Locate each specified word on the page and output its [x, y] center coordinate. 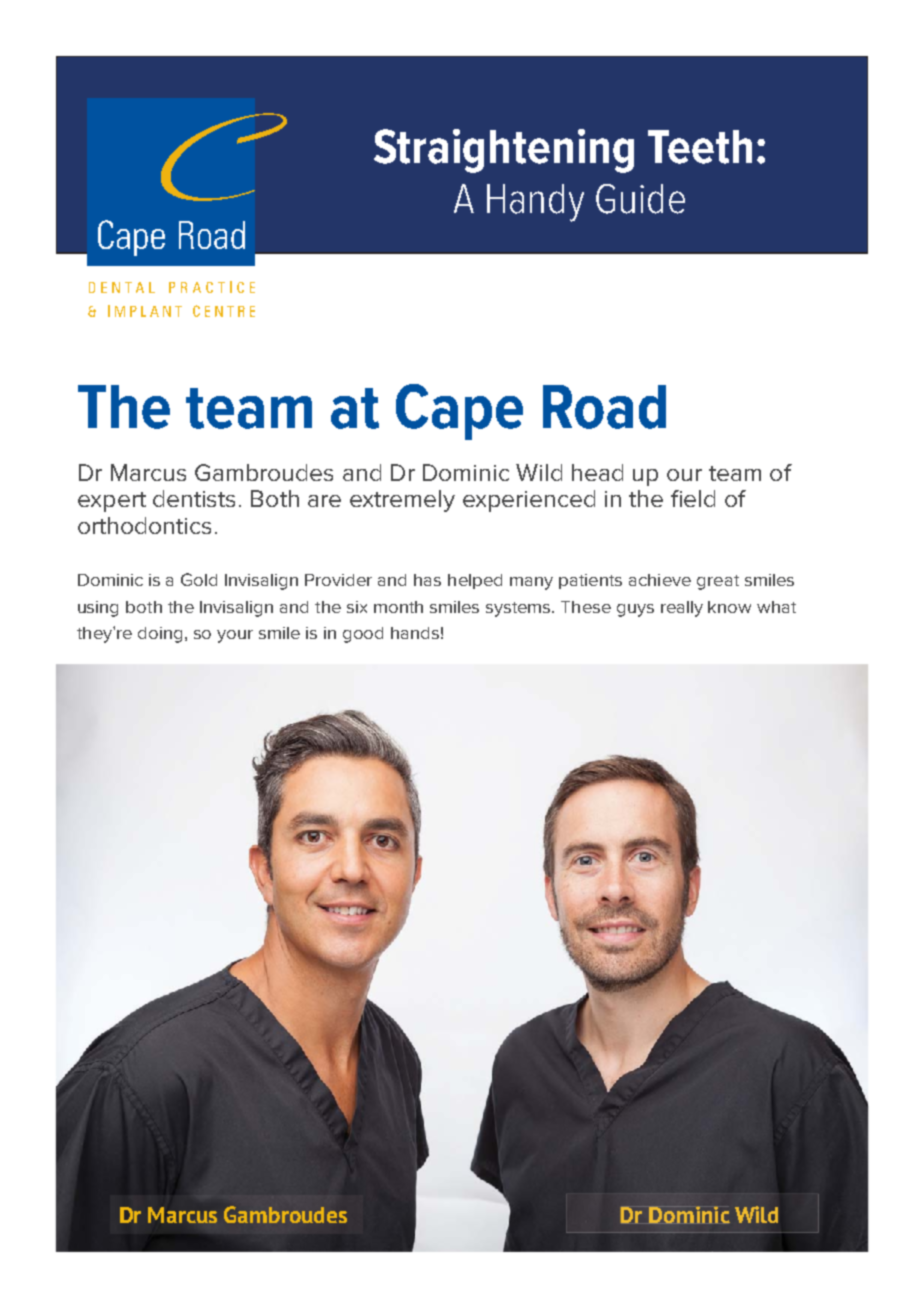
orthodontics [144, 525]
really [682, 609]
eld [699, 498]
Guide [640, 199]
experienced [529, 501]
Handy [535, 203]
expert [112, 502]
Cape [459, 412]
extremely [402, 501]
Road [604, 407]
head [597, 472]
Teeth [700, 147]
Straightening [504, 151]
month [398, 607]
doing [162, 635]
